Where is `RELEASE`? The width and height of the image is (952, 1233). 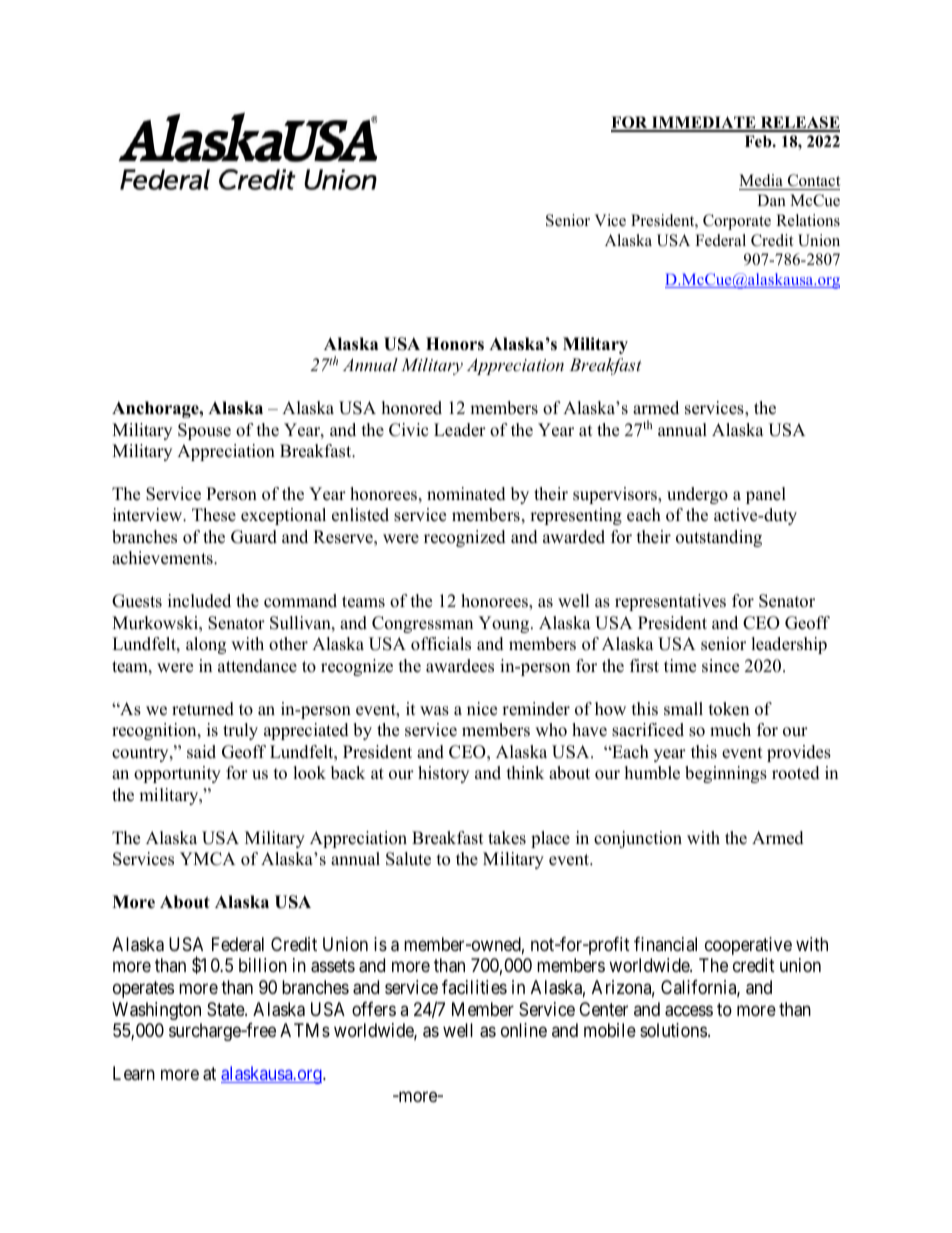 RELEASE is located at coordinates (799, 123).
